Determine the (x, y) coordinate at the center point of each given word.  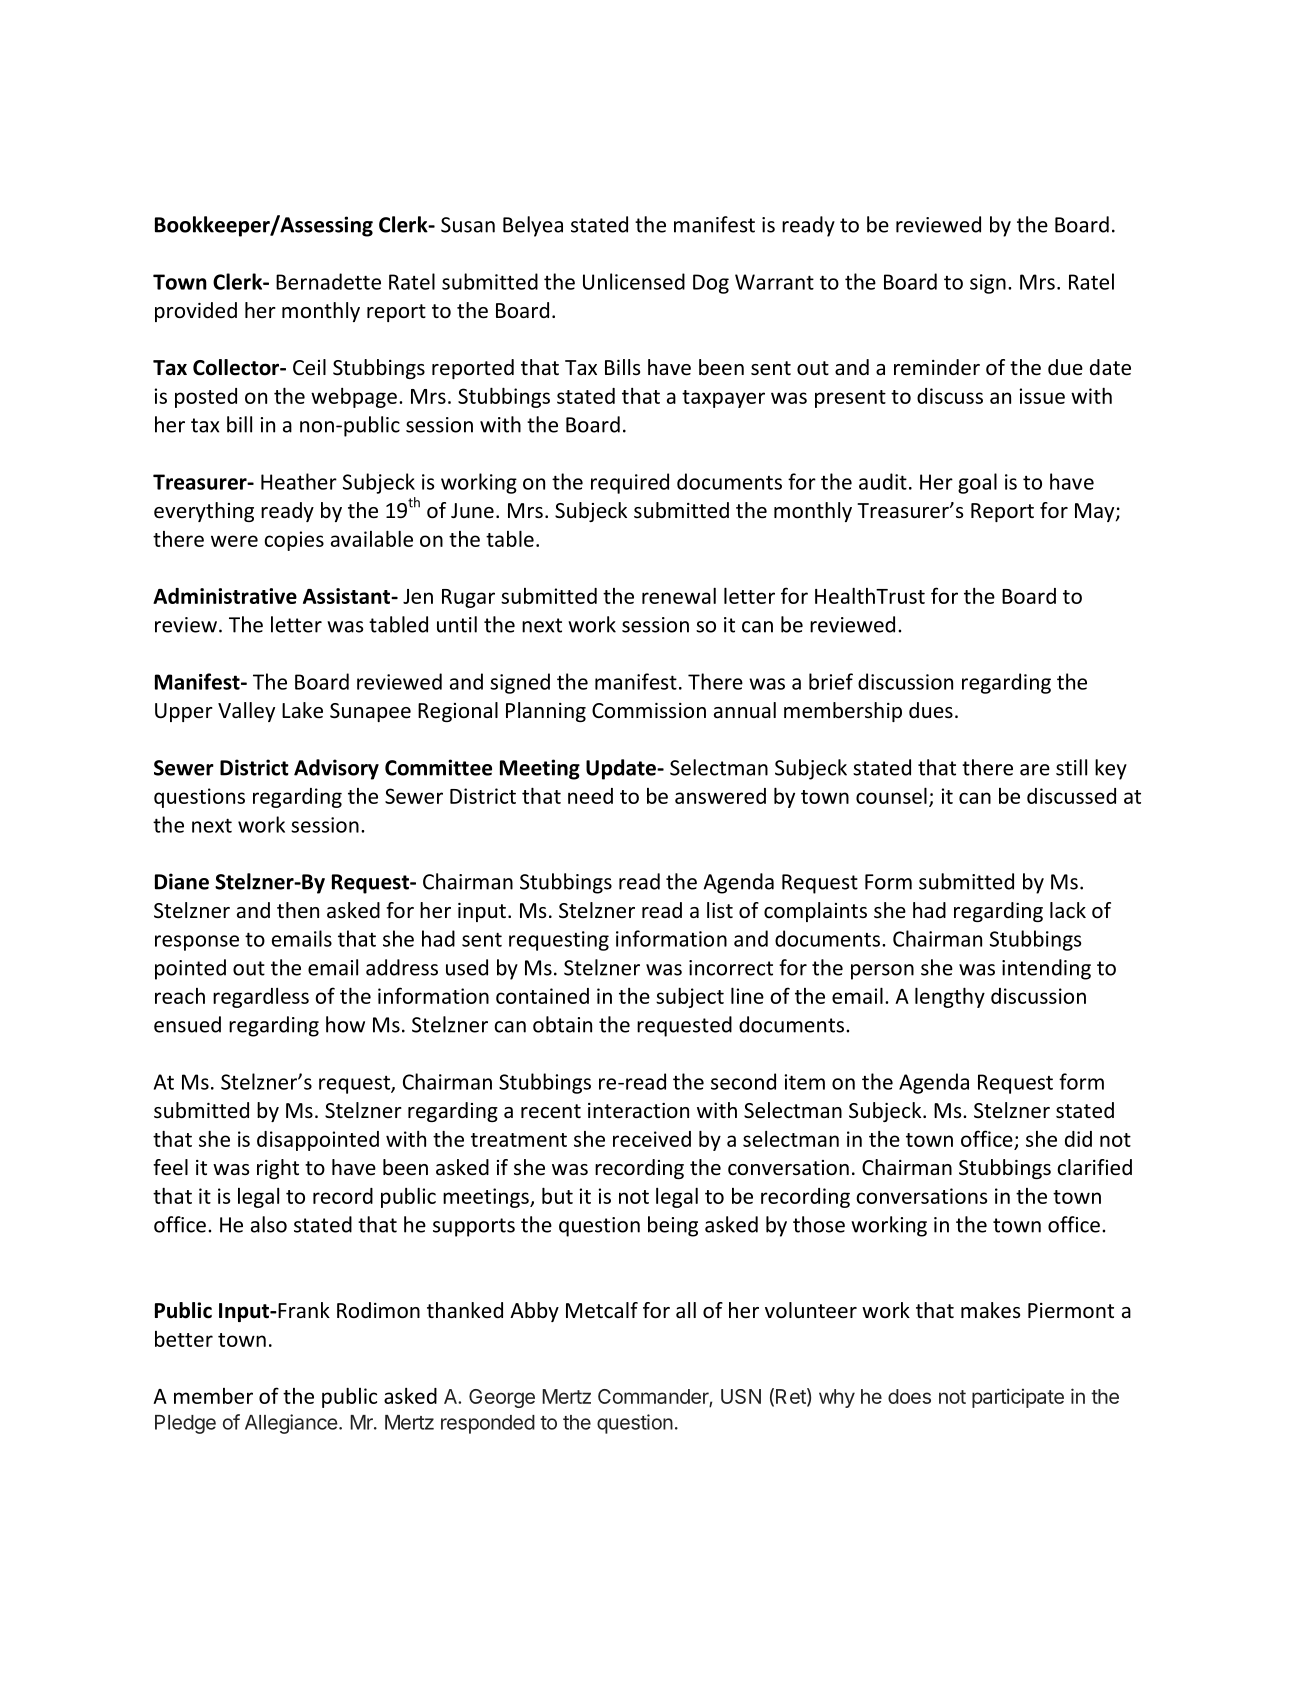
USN (741, 1396)
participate (1018, 1398)
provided (196, 312)
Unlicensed (634, 281)
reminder (937, 367)
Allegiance (291, 1424)
